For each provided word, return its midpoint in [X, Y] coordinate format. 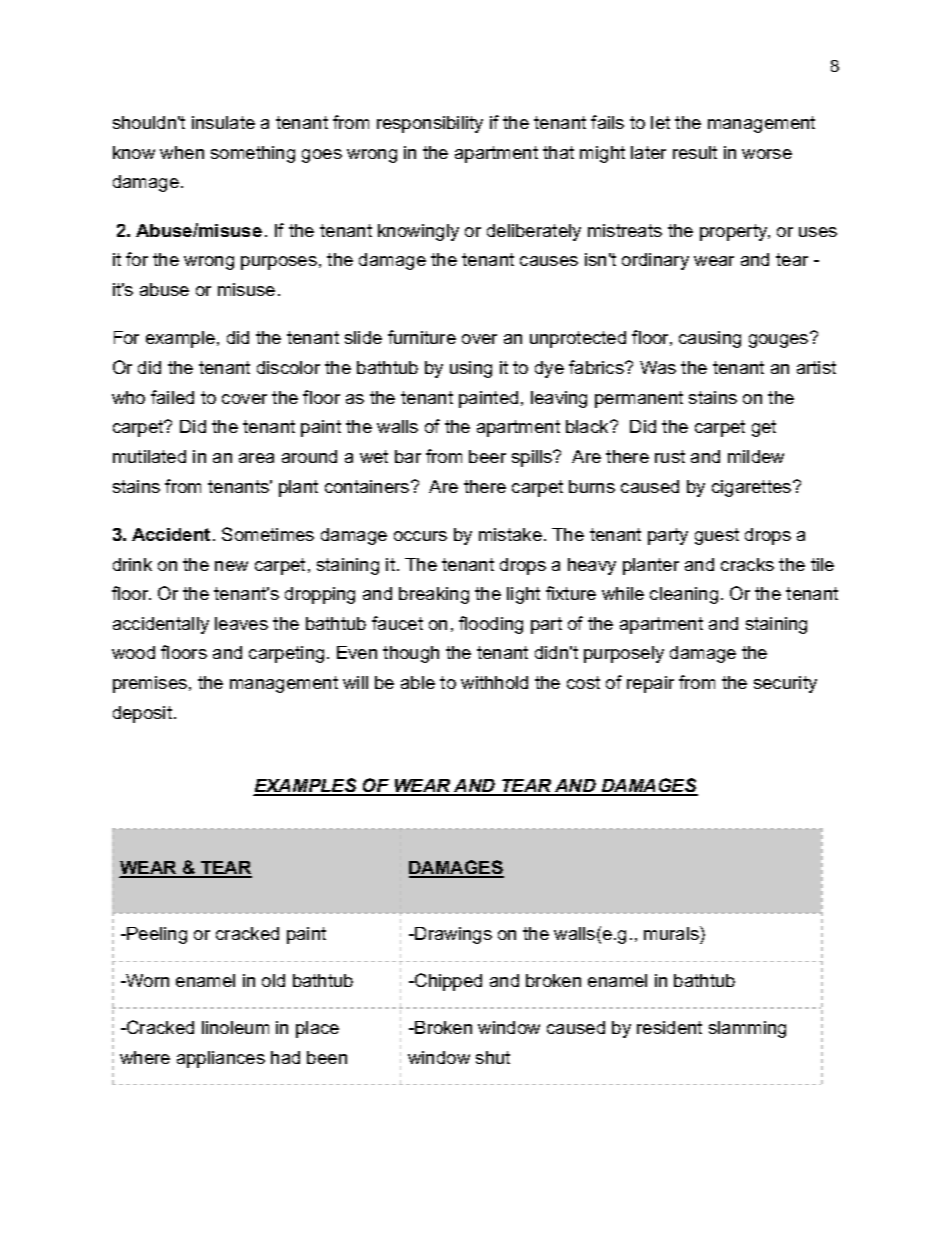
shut [493, 1057]
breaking [434, 595]
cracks [747, 564]
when [182, 152]
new [231, 566]
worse [767, 154]
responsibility [430, 124]
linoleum [235, 1027]
